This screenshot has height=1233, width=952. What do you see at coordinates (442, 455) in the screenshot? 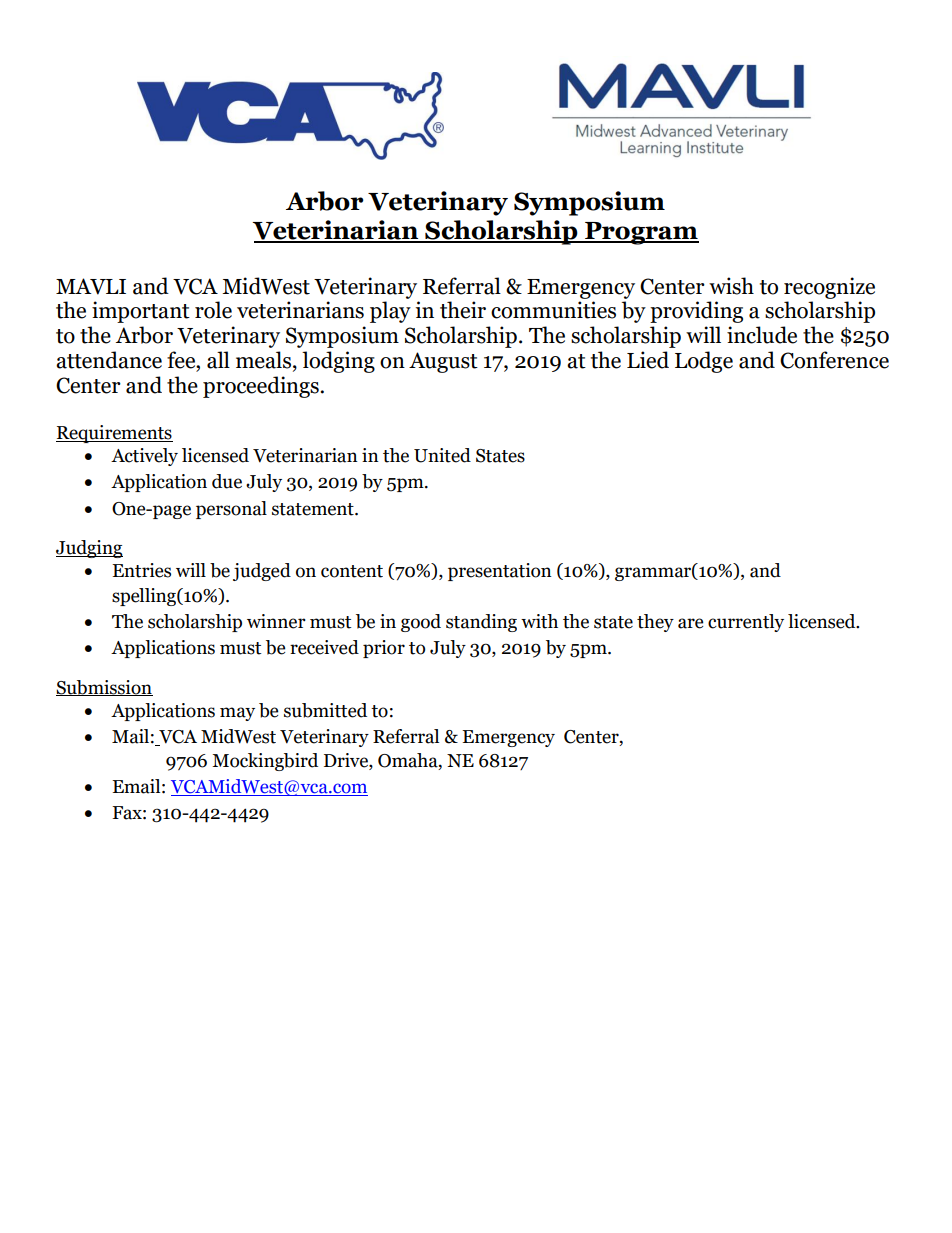
I see `United` at bounding box center [442, 455].
